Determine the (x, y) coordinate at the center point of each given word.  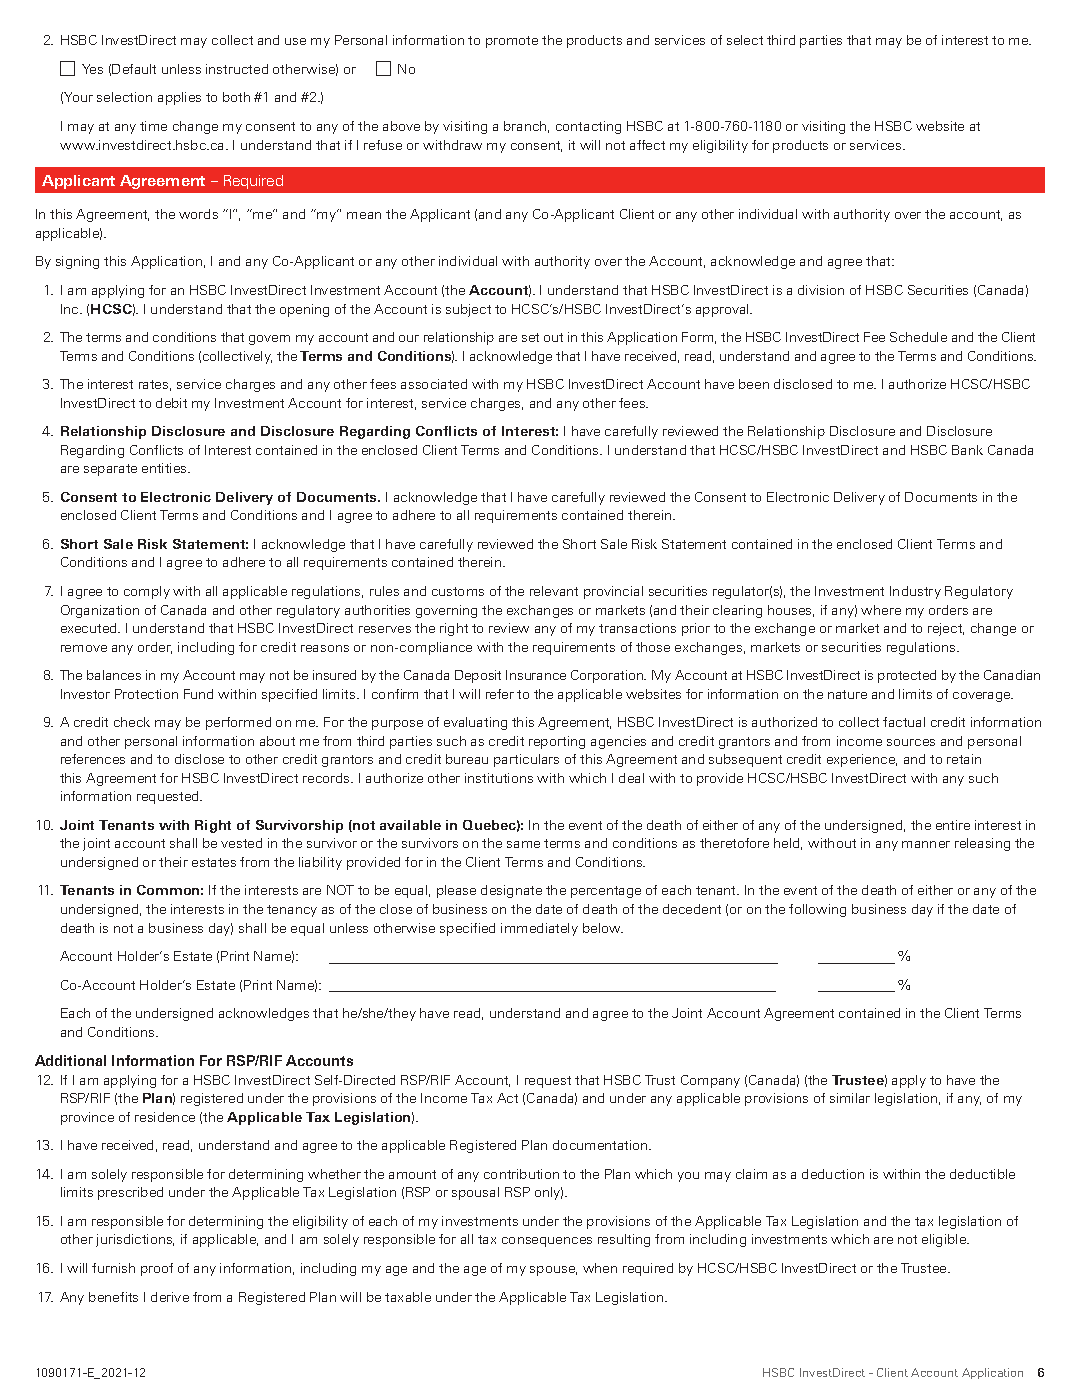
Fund (198, 694)
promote (512, 42)
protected (907, 676)
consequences (547, 1242)
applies (179, 98)
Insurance (536, 675)
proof (157, 1269)
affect (647, 145)
